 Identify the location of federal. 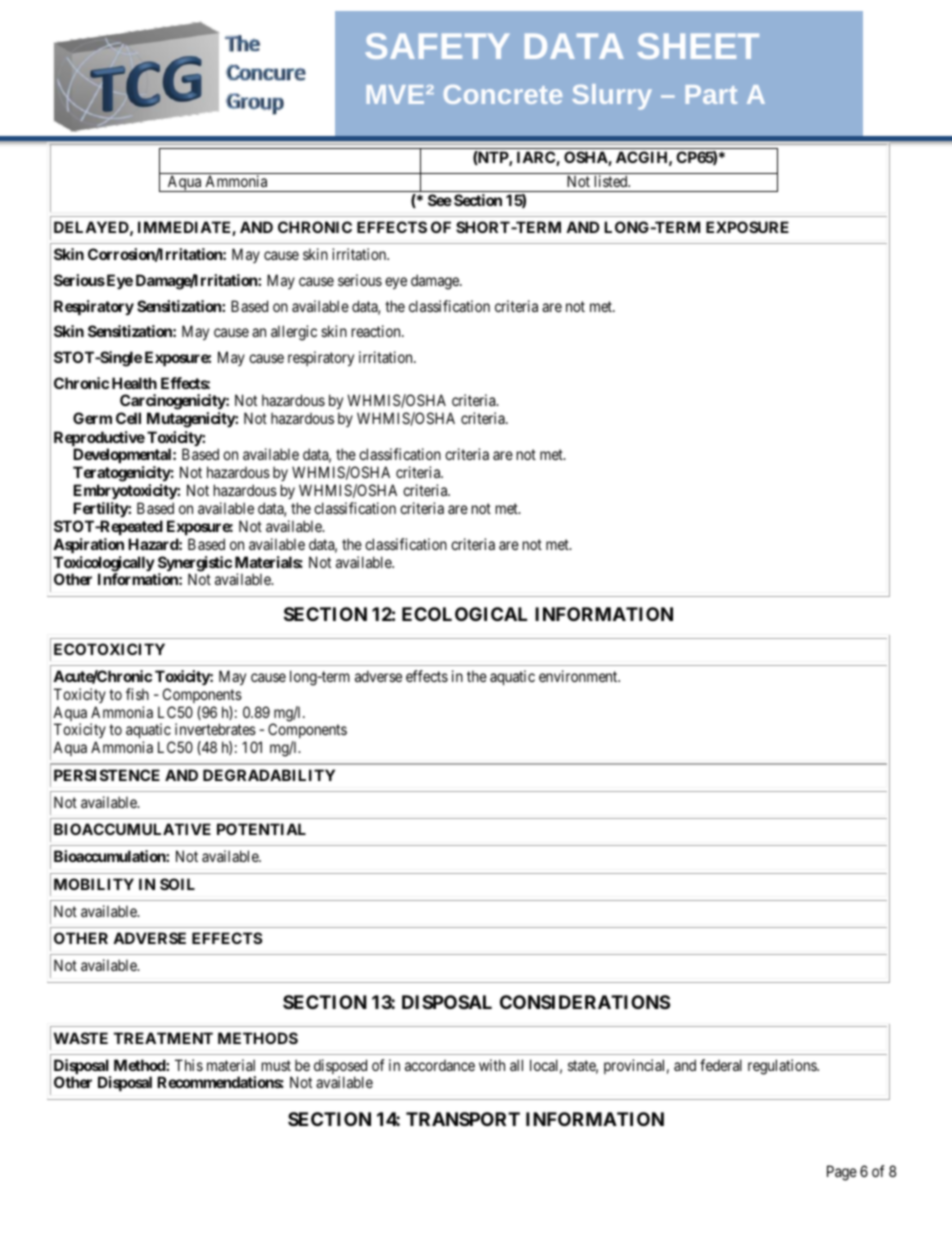
(721, 1065).
